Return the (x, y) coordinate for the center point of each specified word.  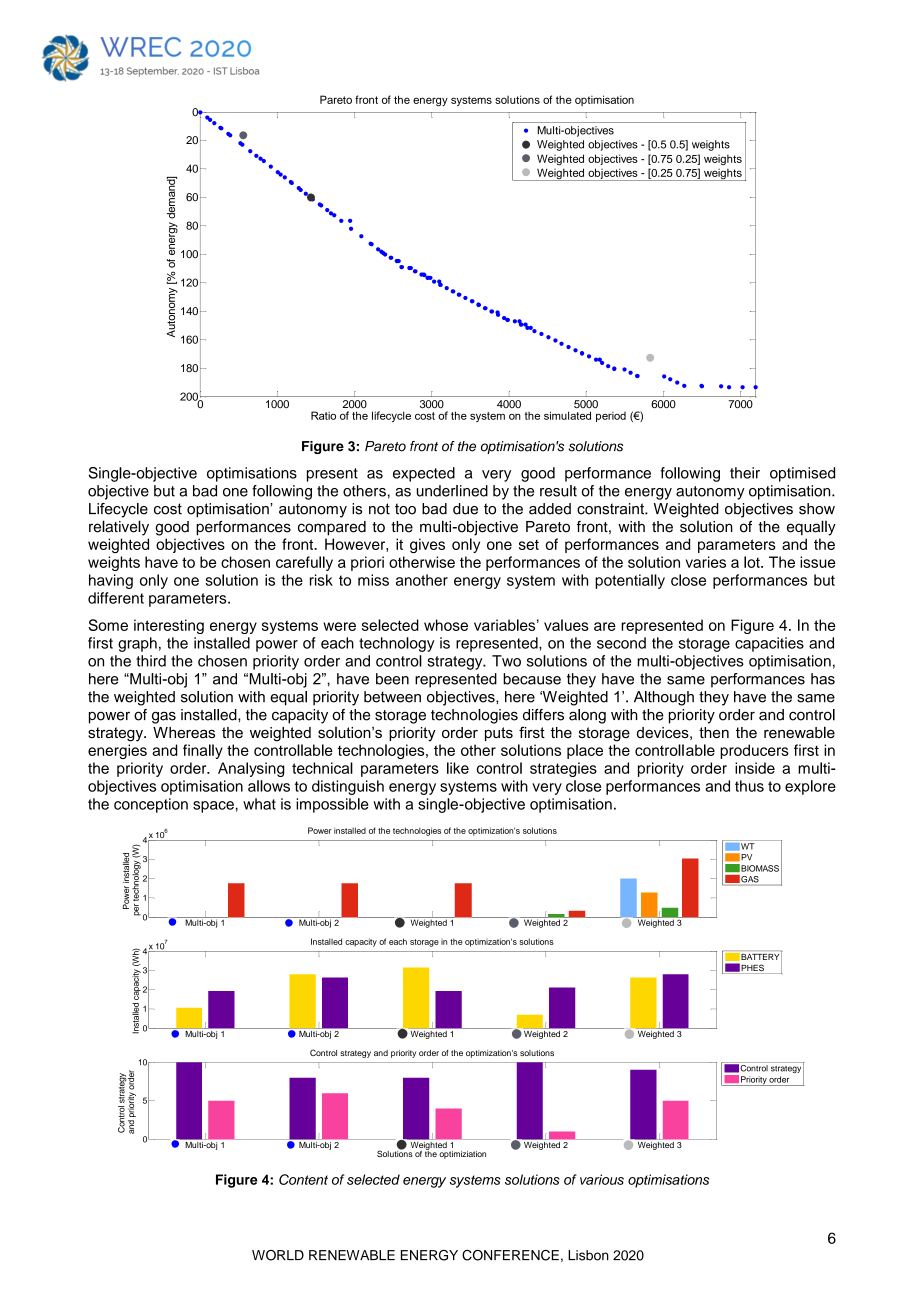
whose (446, 625)
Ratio (323, 415)
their (745, 473)
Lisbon (588, 1255)
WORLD (278, 1255)
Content (303, 1179)
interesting (169, 626)
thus (749, 786)
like (458, 768)
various (602, 1179)
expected (424, 474)
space (213, 807)
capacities (769, 644)
